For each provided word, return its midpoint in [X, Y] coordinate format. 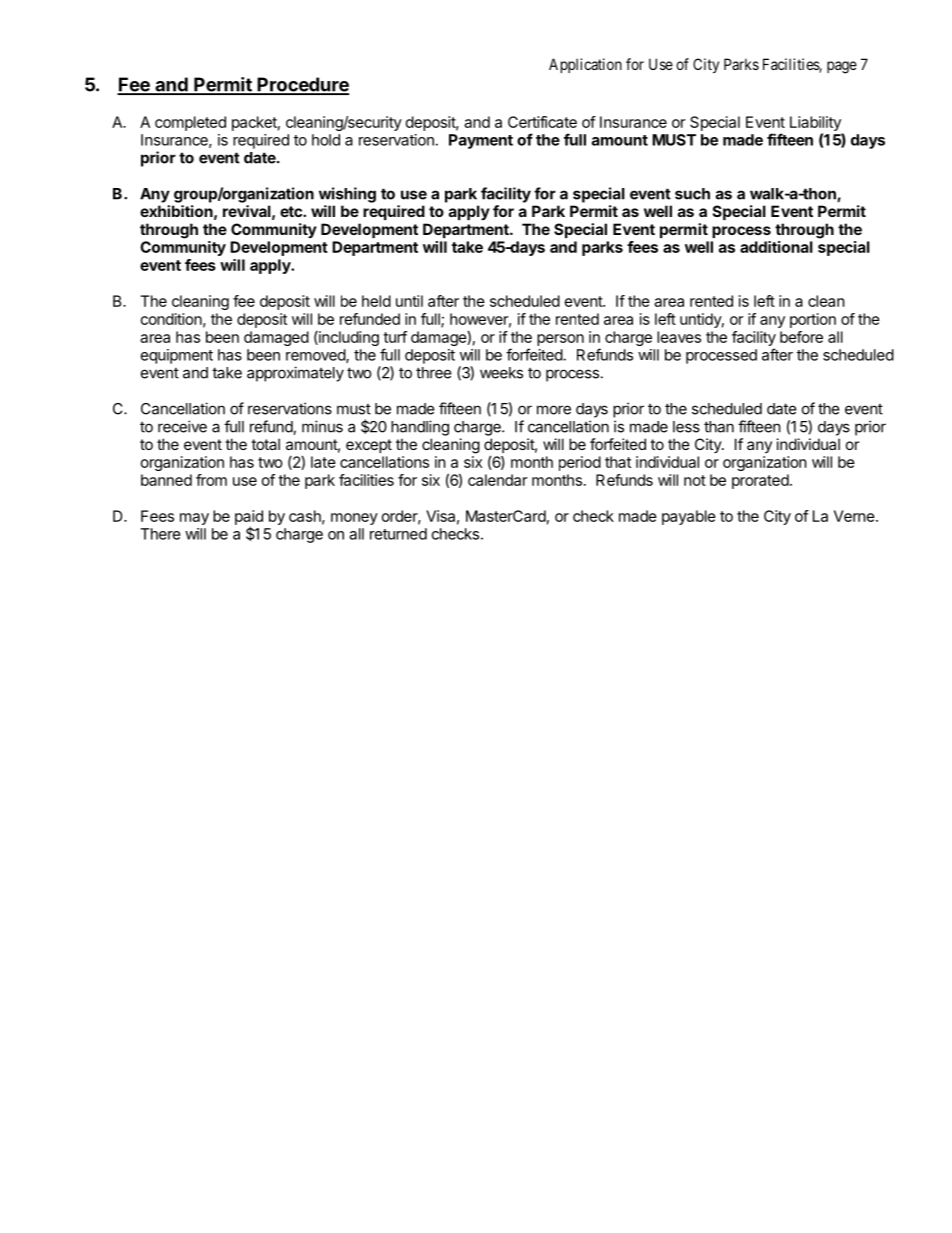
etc [292, 211]
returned [398, 534]
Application [585, 65]
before [801, 337]
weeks [501, 373]
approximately [295, 374]
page [842, 67]
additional [776, 247]
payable [689, 517]
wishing [347, 195]
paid [249, 518]
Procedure [302, 85]
